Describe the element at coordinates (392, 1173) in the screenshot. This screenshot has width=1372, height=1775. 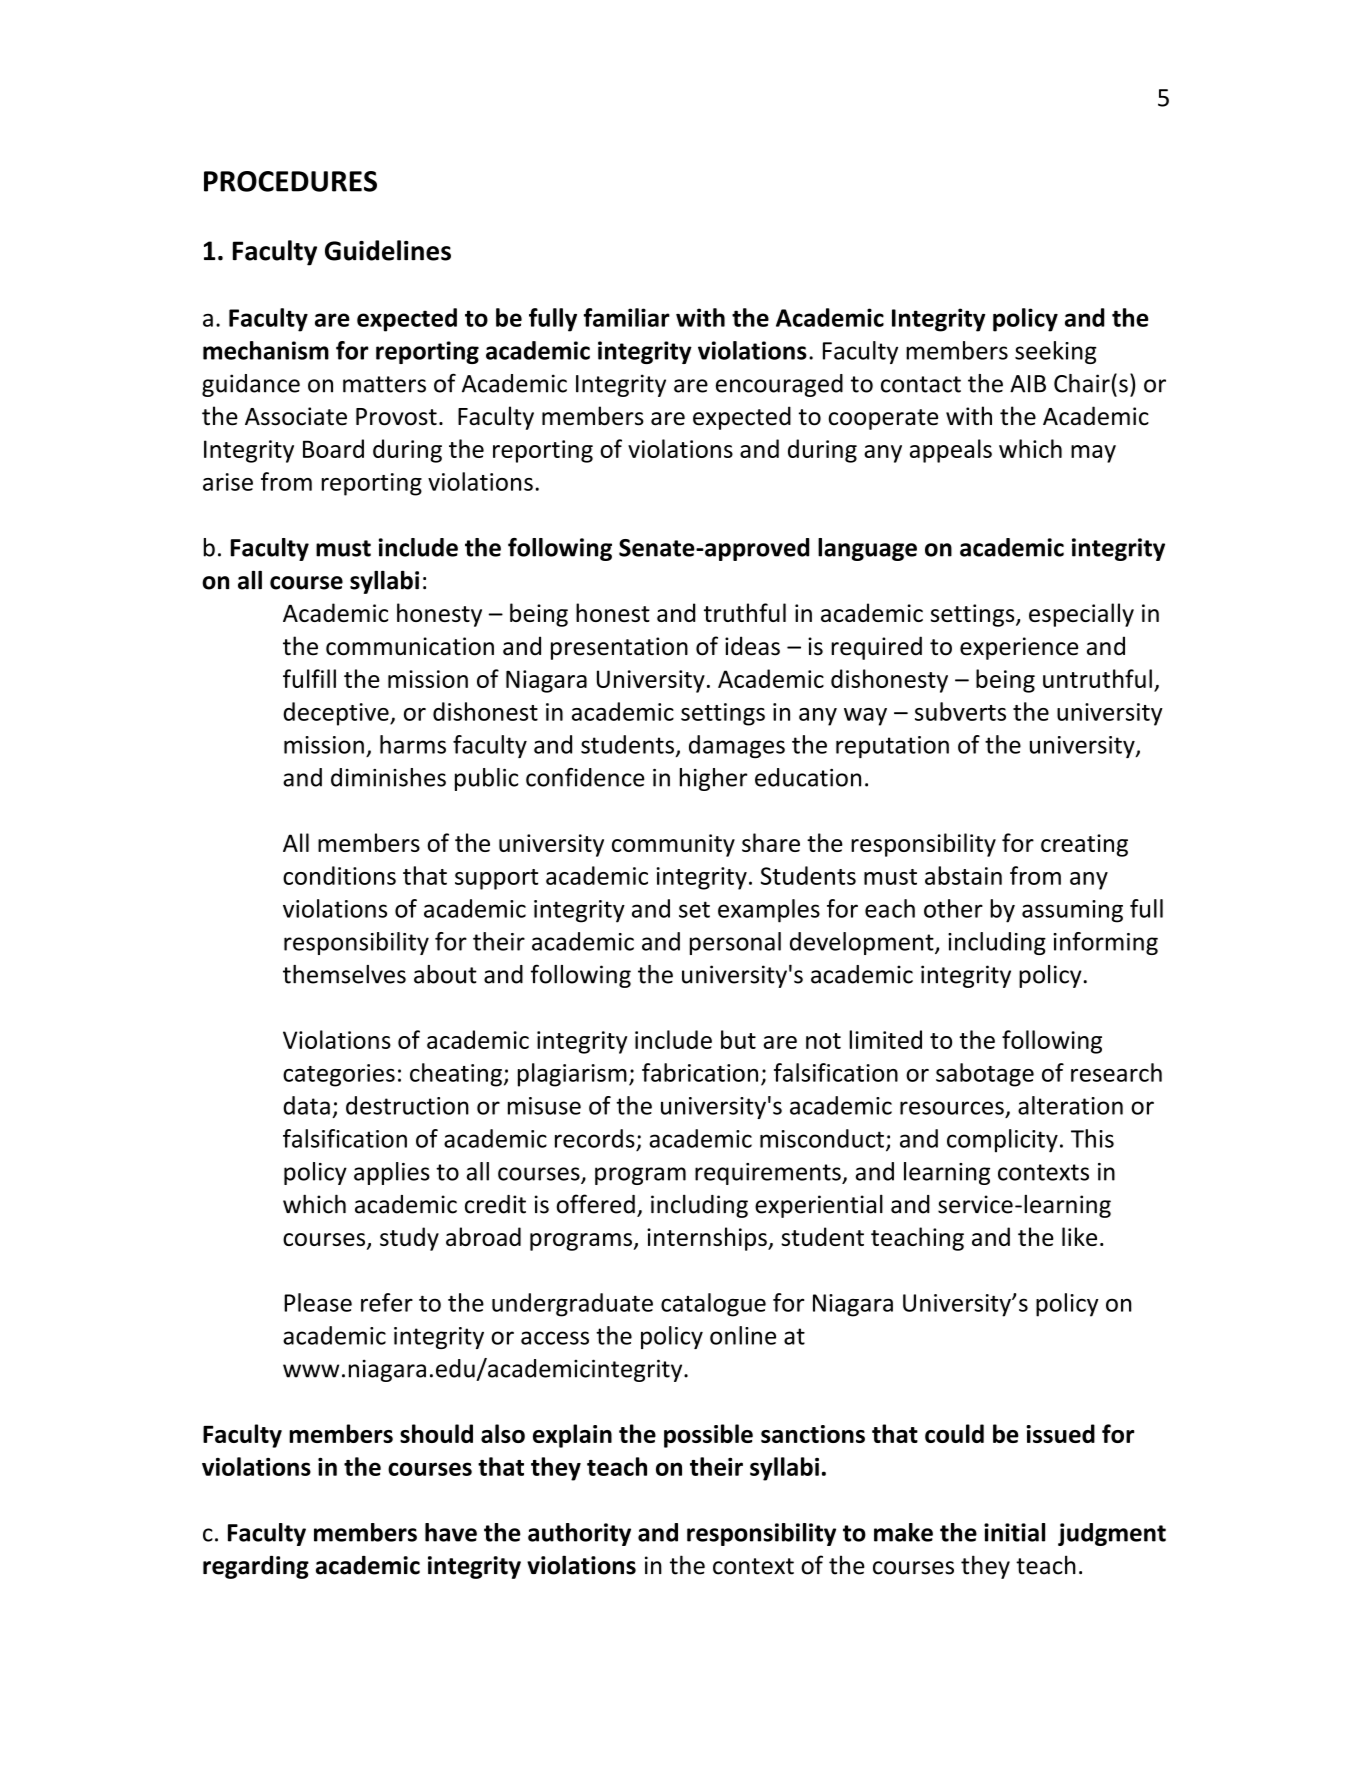
I see `applies` at that location.
